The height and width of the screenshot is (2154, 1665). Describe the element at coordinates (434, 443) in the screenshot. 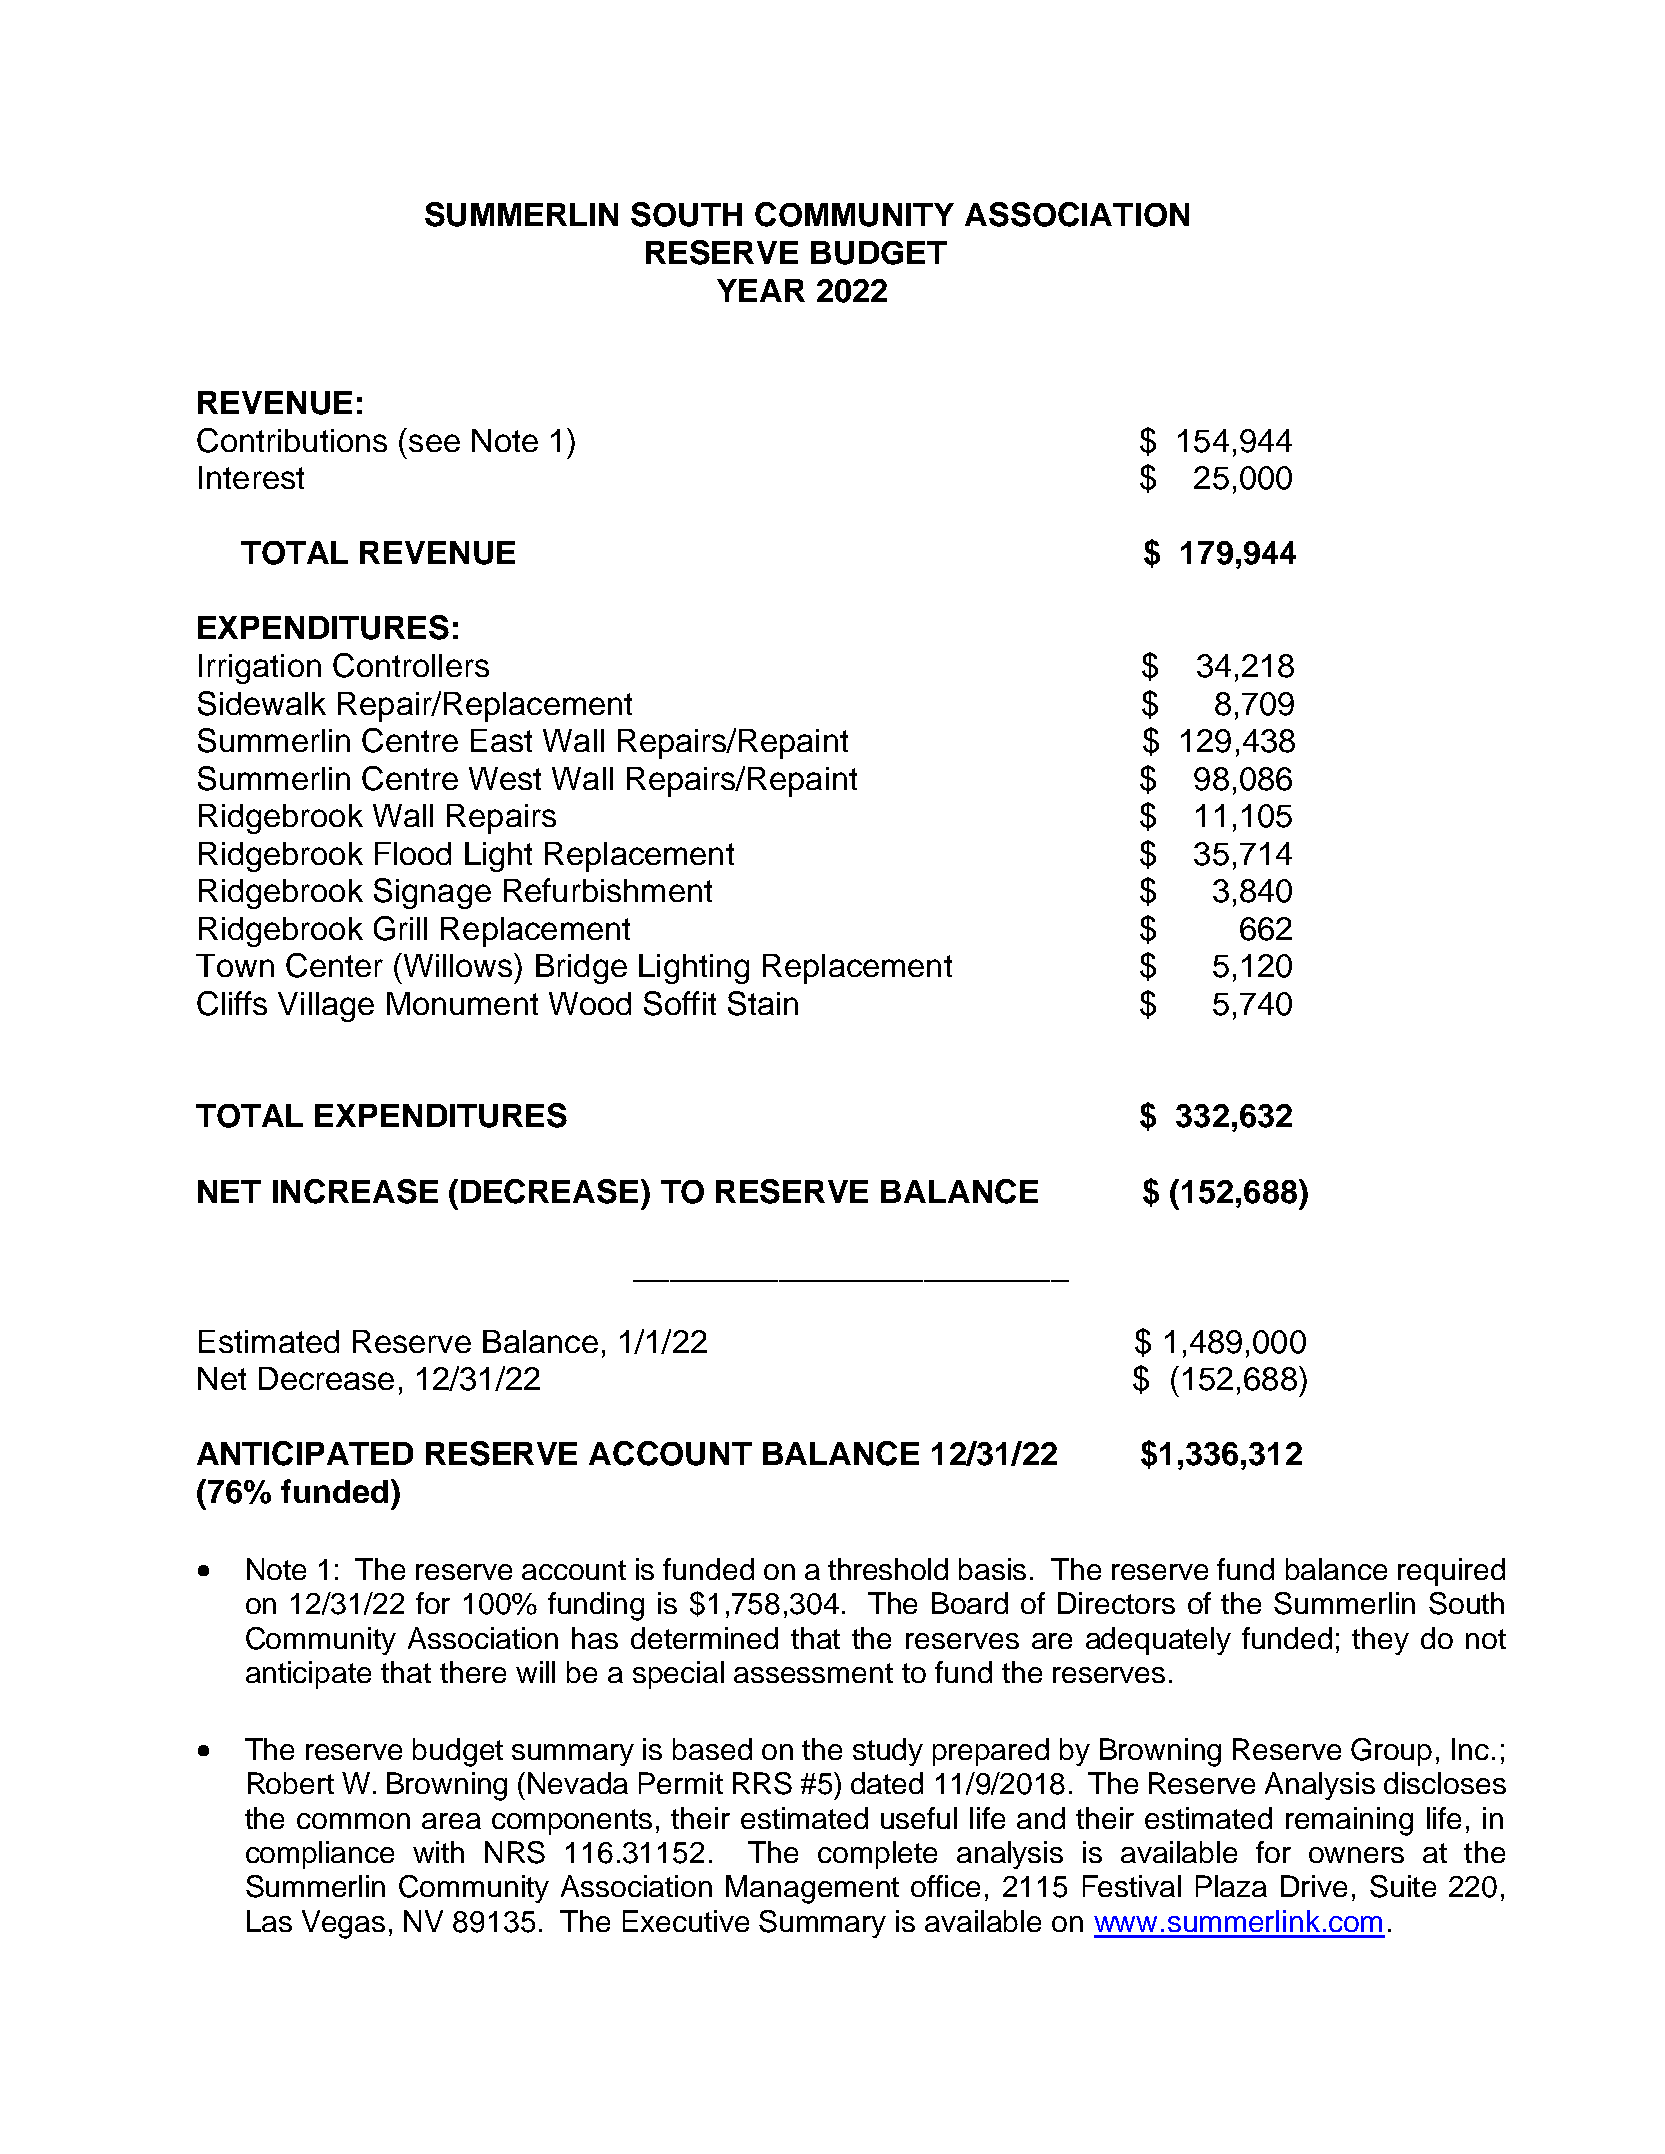

I see `see` at that location.
